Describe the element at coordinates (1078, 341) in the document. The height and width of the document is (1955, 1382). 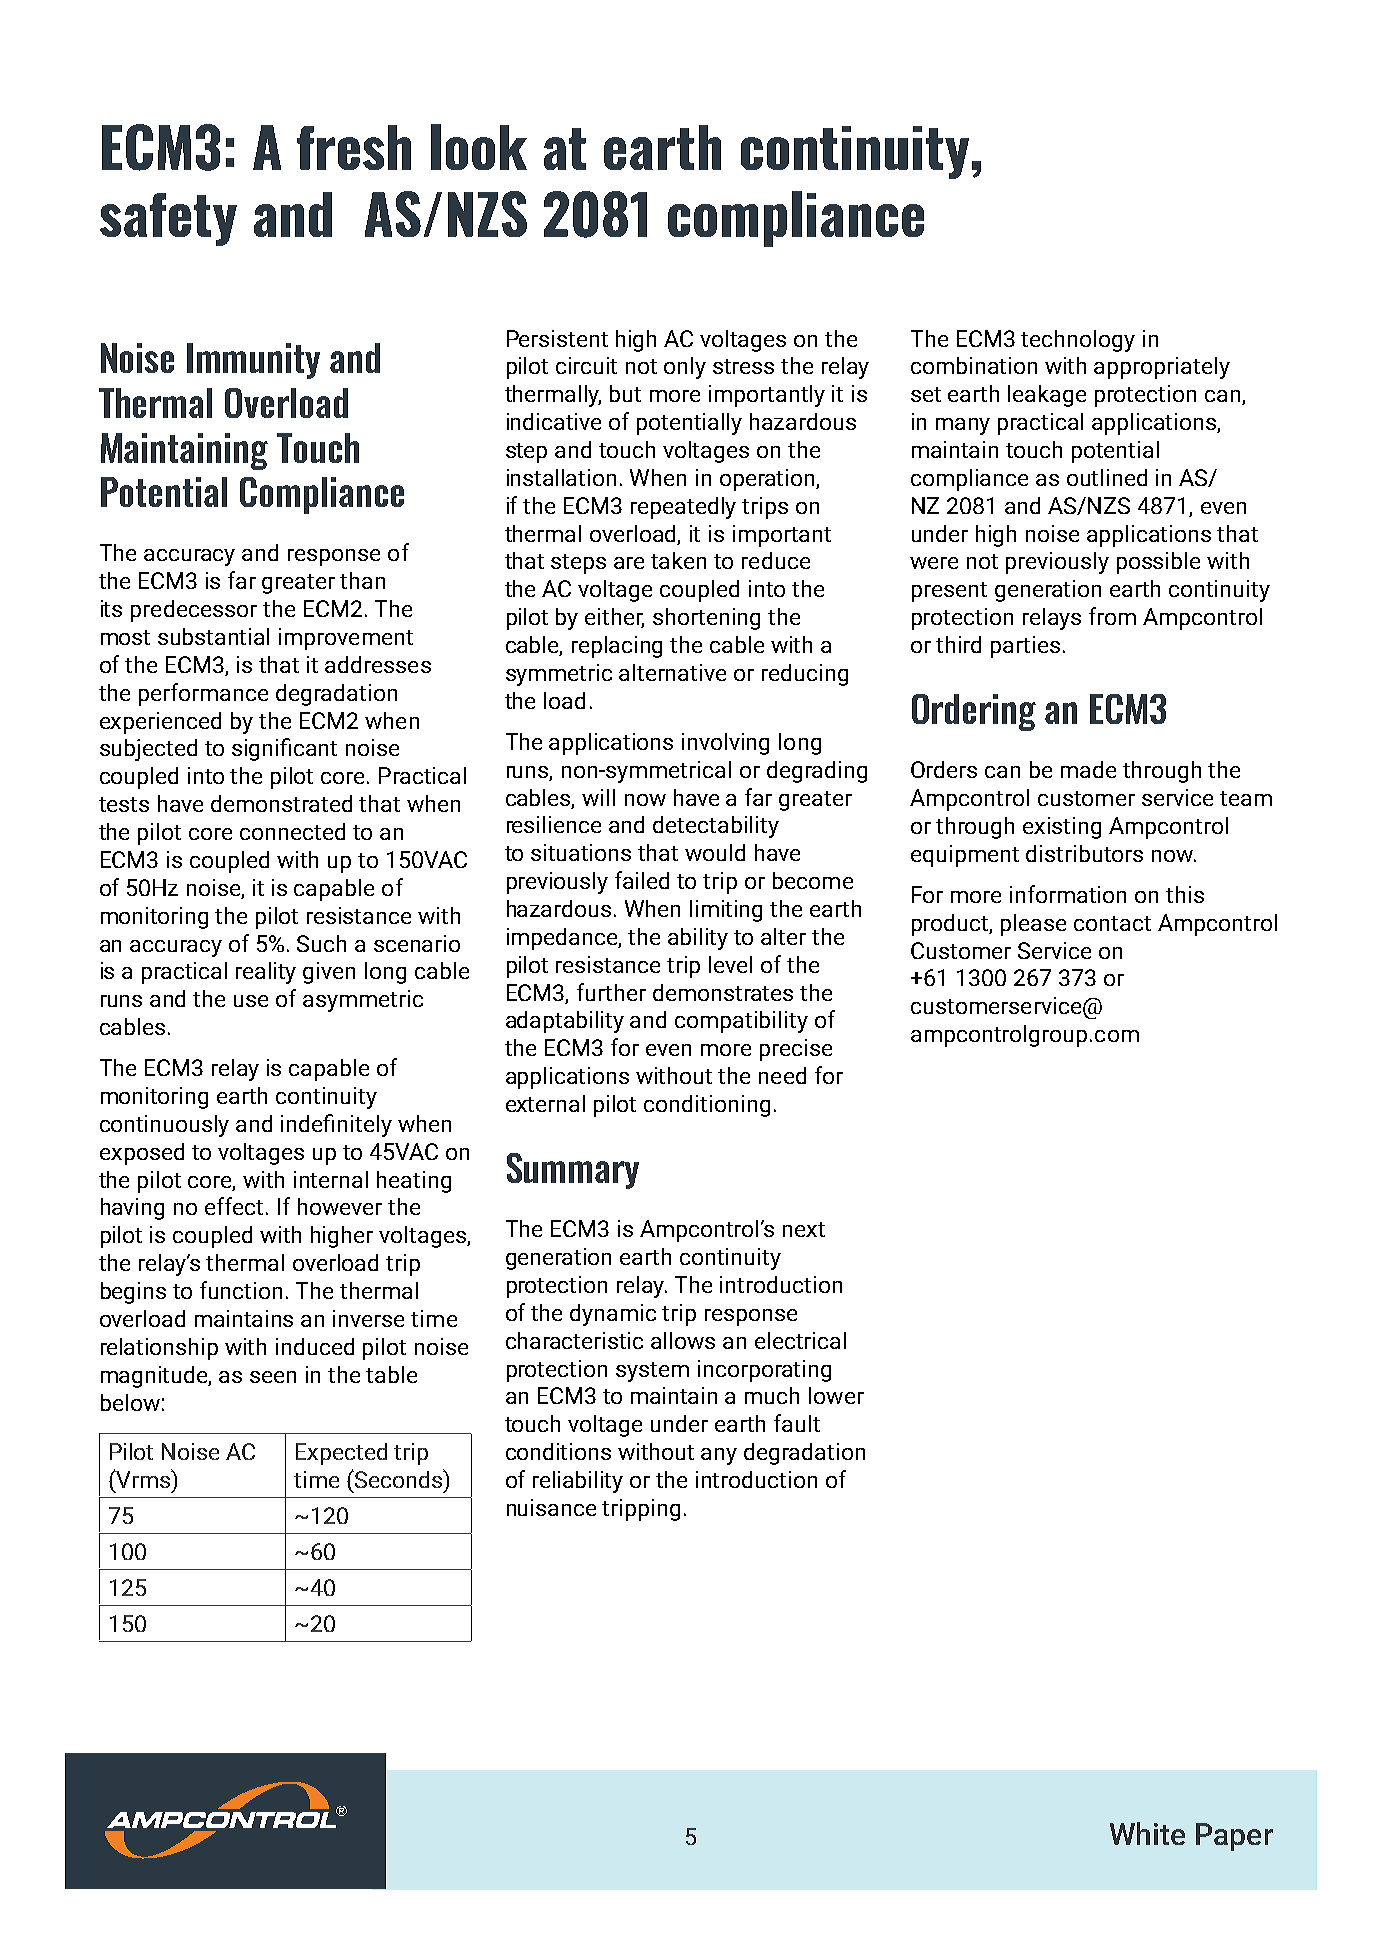
I see `technology` at that location.
